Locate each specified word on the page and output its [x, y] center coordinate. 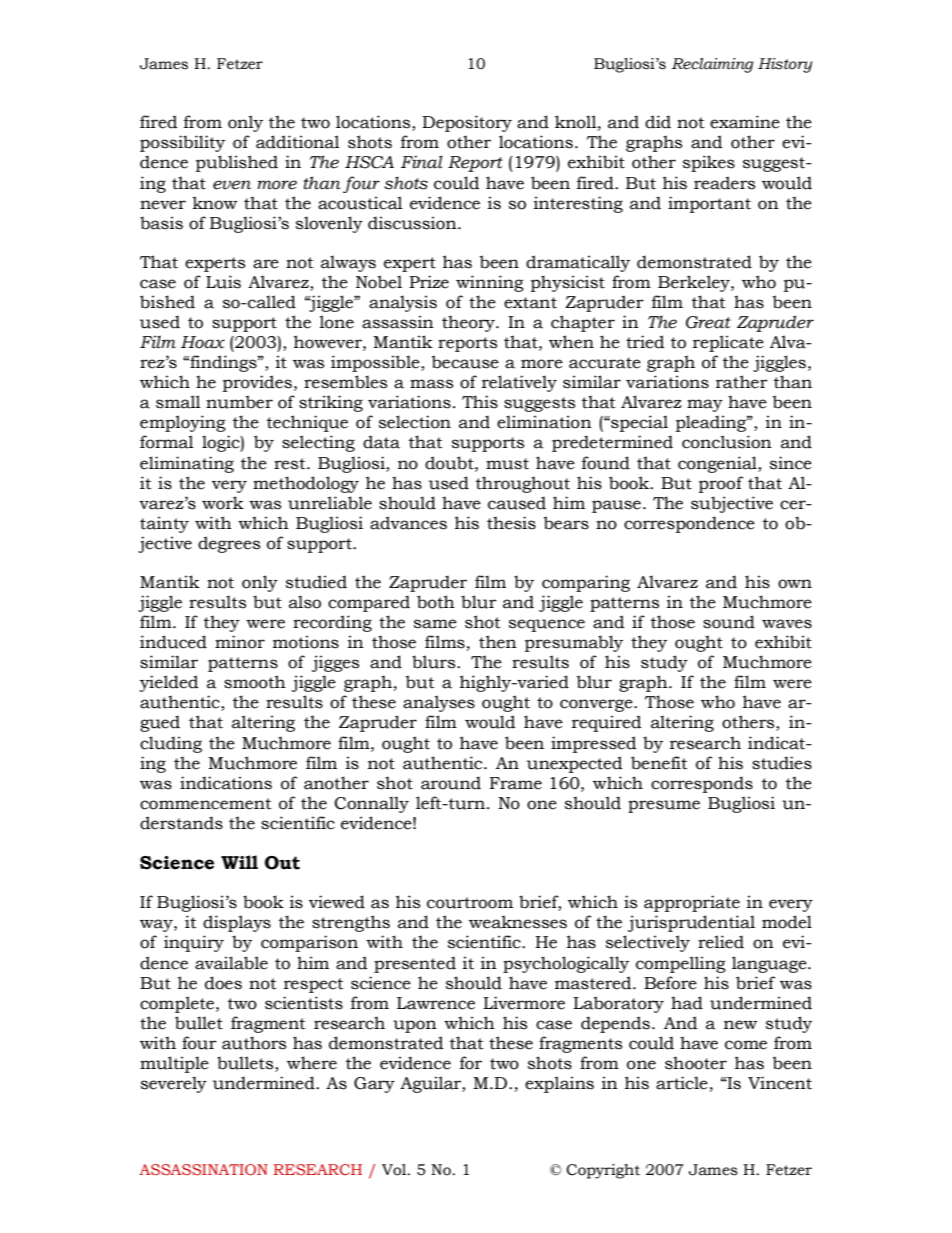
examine [745, 122]
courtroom [470, 903]
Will [239, 862]
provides [257, 383]
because [465, 362]
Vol [395, 1170]
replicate [728, 343]
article [682, 1083]
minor [240, 642]
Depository [467, 123]
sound [729, 622]
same [435, 624]
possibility [182, 143]
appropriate [692, 903]
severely [174, 1084]
